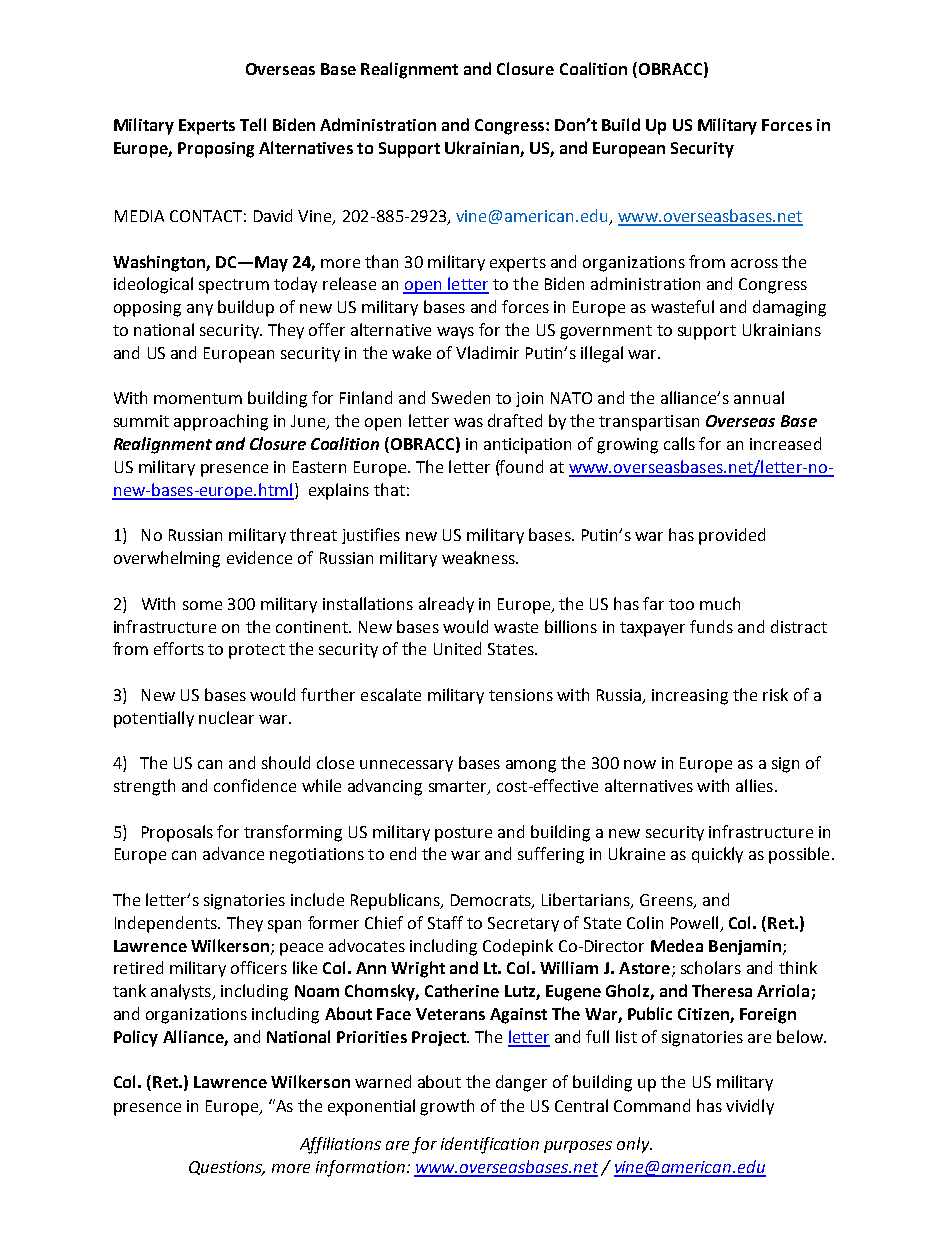 This document has width=952, height=1233. What do you see at coordinates (216, 150) in the document?
I see `Proposing` at bounding box center [216, 150].
